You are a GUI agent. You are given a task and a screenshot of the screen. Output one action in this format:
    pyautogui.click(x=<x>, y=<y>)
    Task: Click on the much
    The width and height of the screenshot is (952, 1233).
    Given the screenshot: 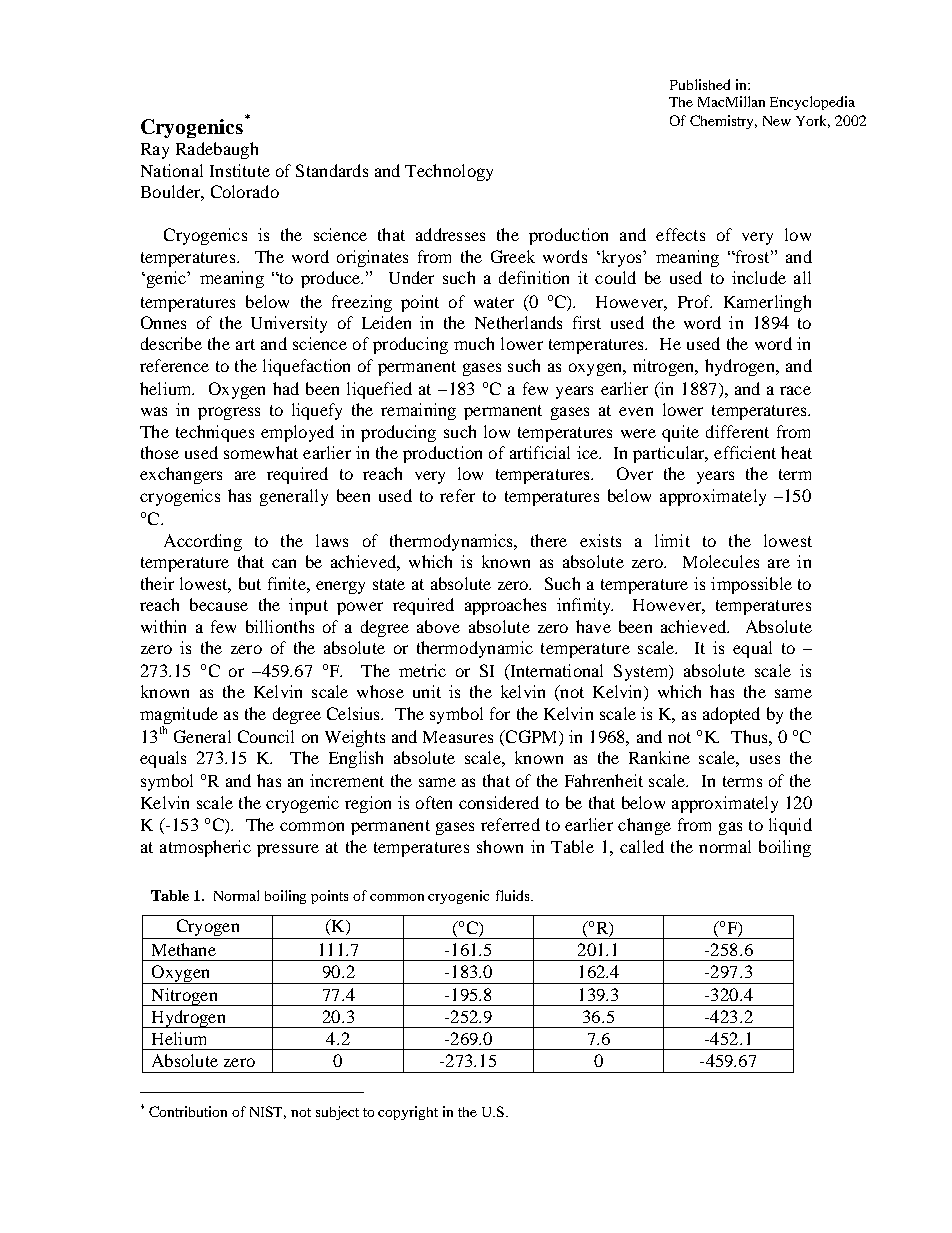 What is the action you would take?
    pyautogui.click(x=474, y=343)
